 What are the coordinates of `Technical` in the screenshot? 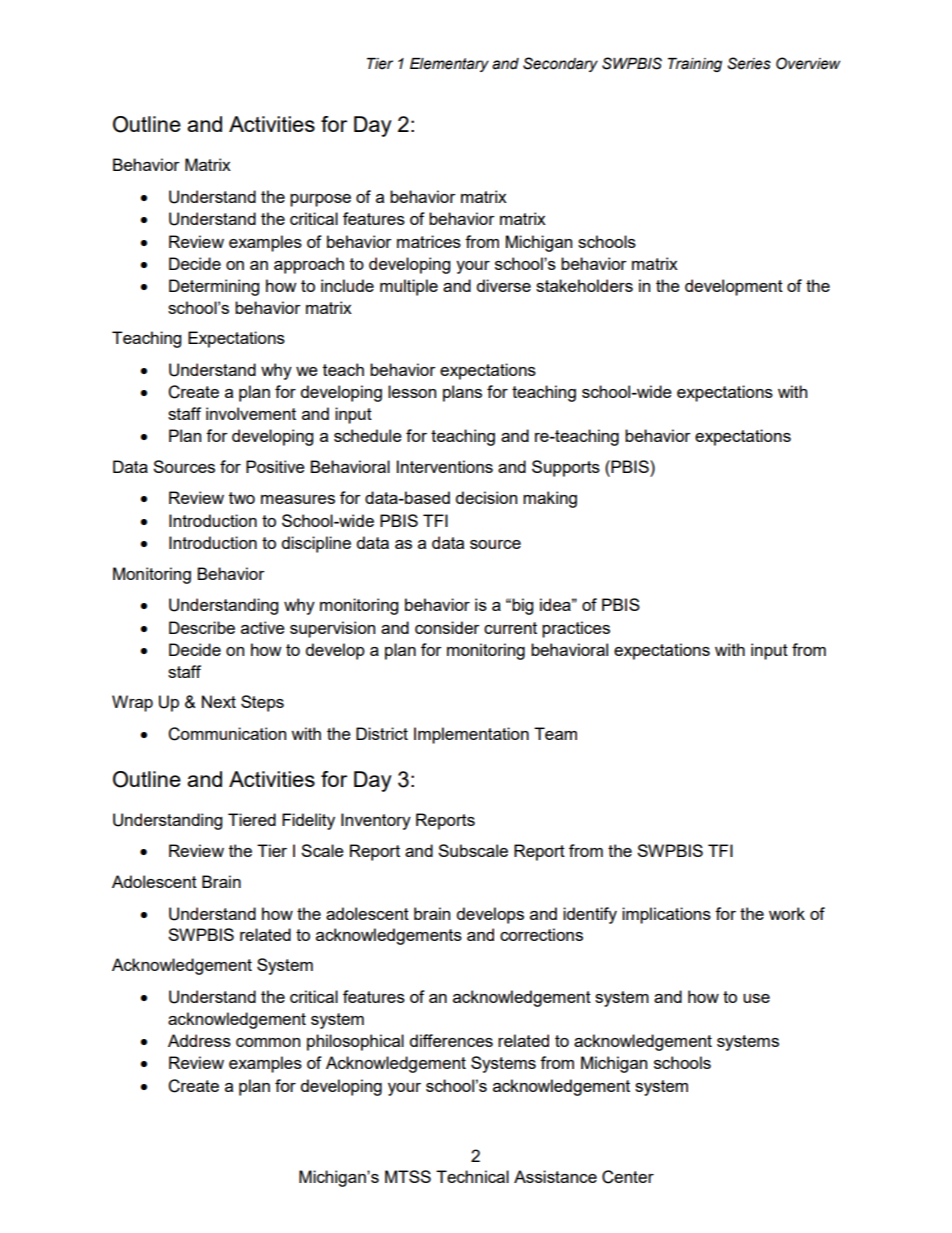 It's located at (472, 1176).
